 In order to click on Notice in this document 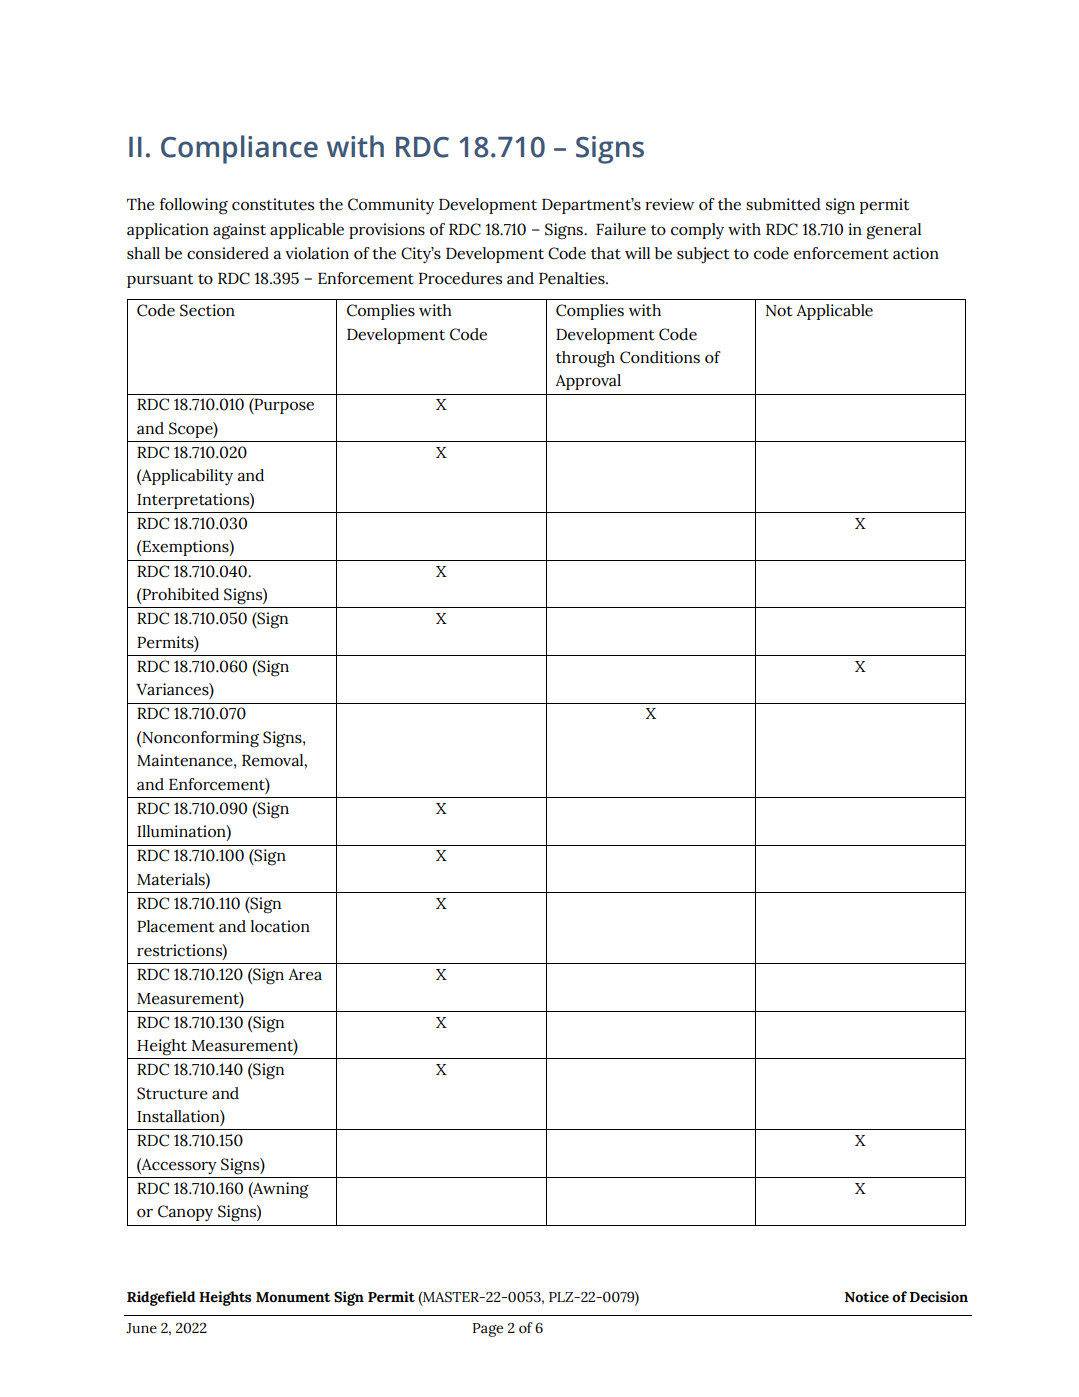, I will do `click(867, 1297)`.
